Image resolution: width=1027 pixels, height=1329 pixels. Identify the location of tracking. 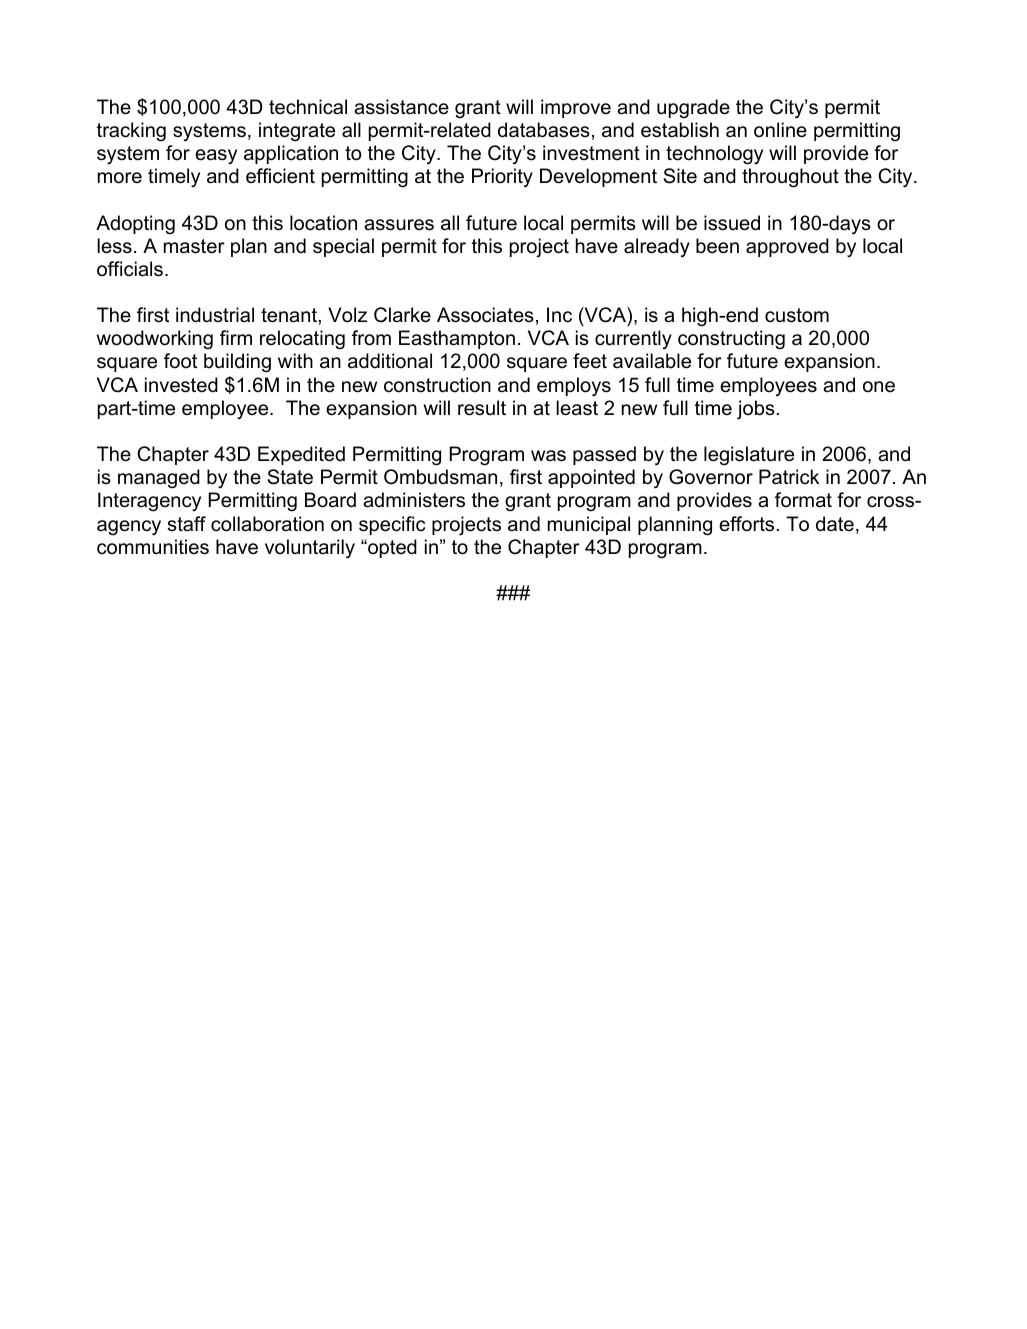
(131, 131).
